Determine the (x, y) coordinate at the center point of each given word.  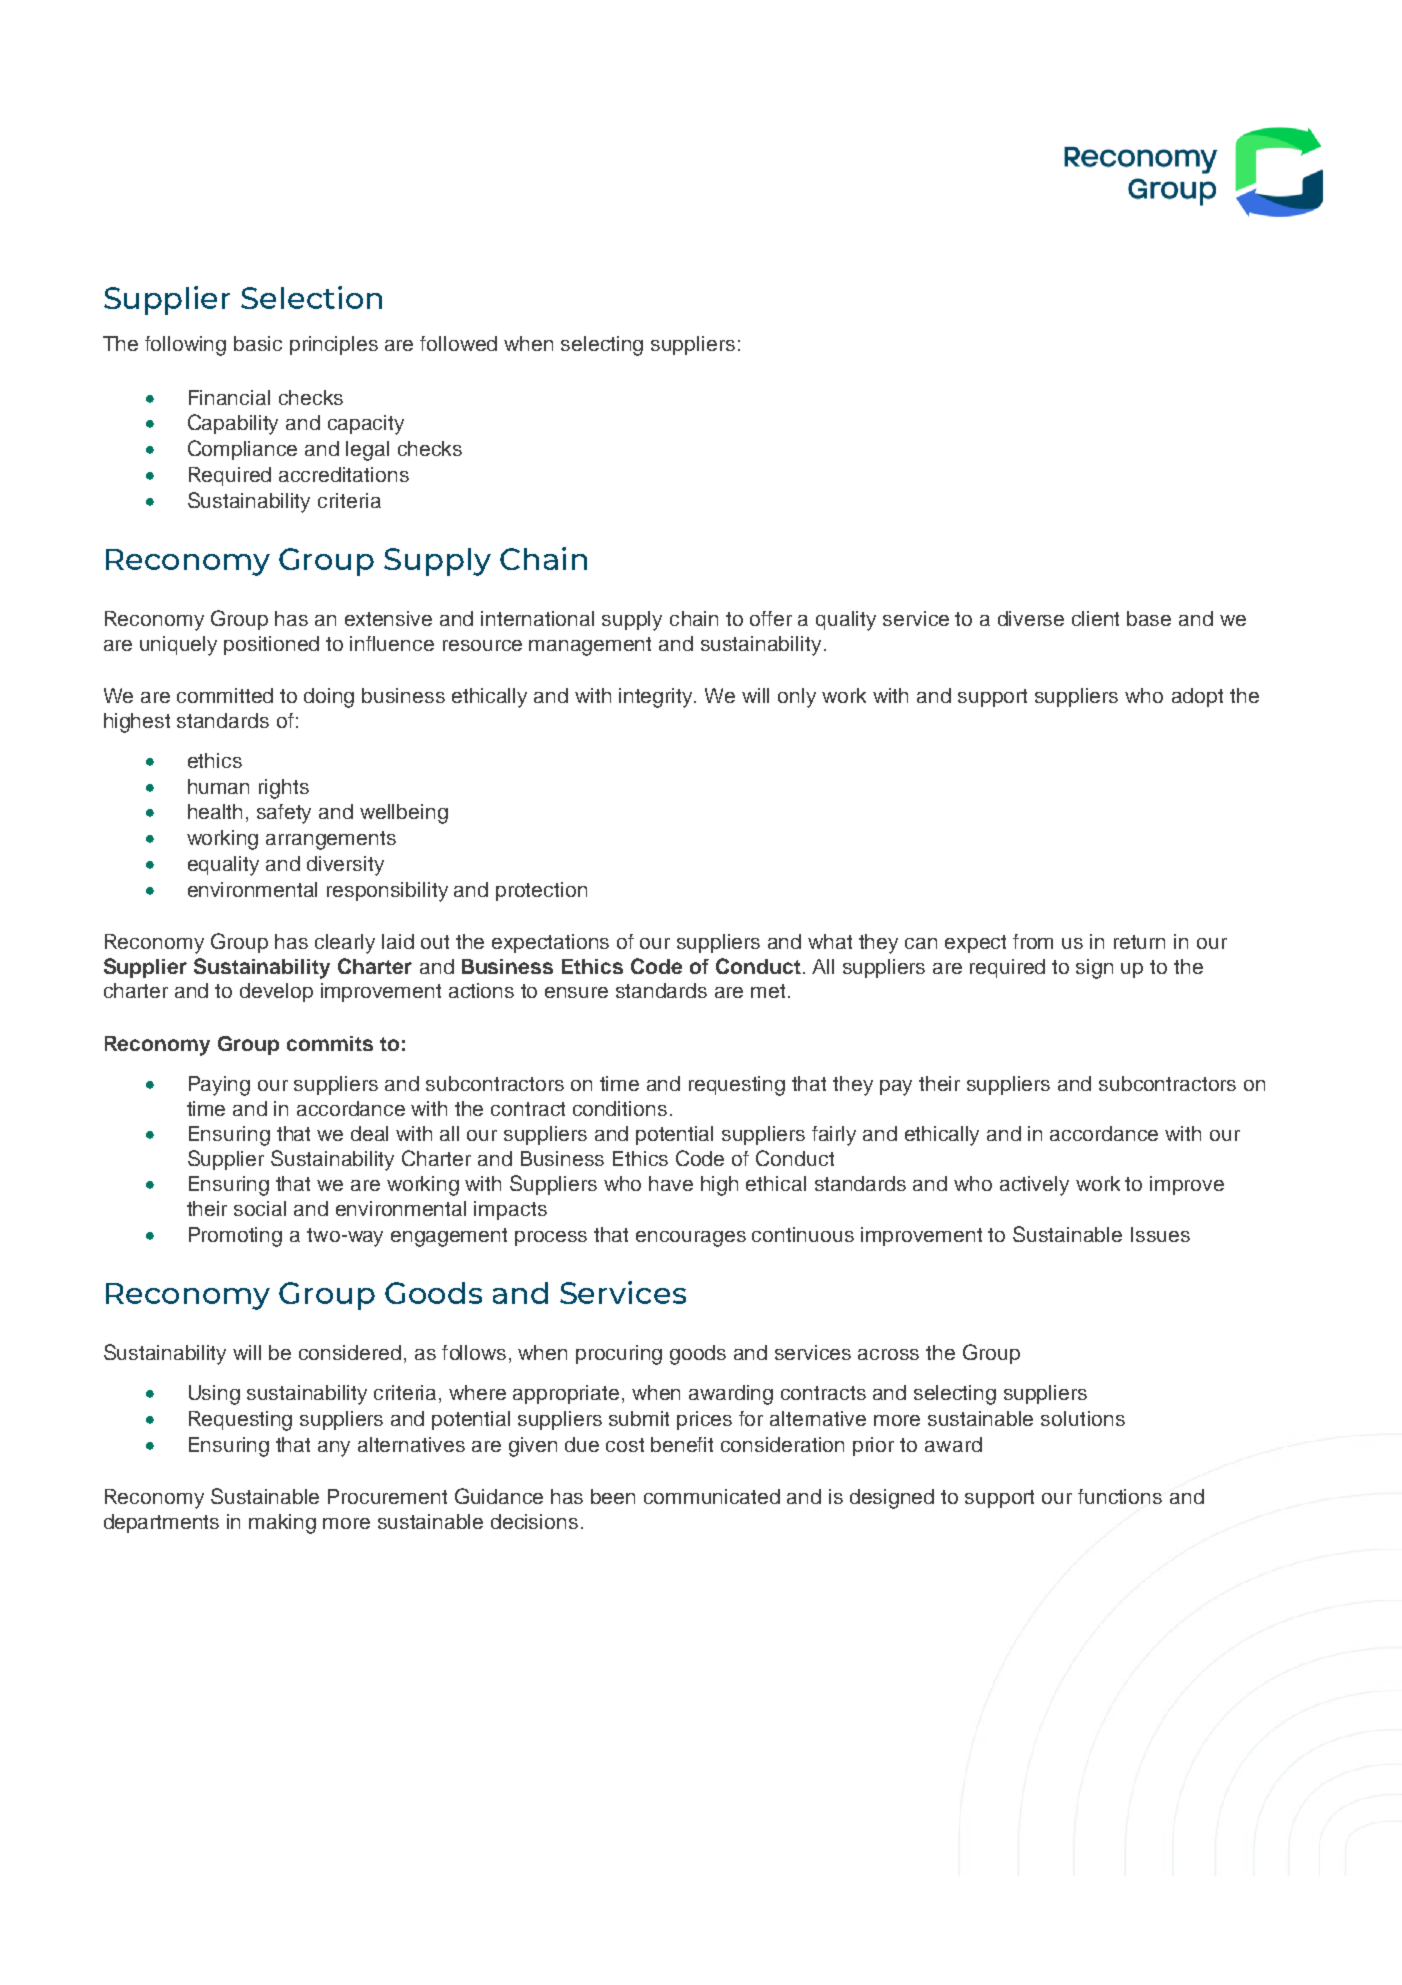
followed (458, 343)
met (770, 991)
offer (771, 618)
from (1033, 941)
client (1095, 618)
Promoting (235, 1237)
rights (284, 789)
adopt (1197, 697)
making (282, 1524)
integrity (657, 698)
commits (330, 1043)
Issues (1160, 1234)
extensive (388, 618)
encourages (691, 1239)
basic (258, 343)
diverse (1031, 618)
